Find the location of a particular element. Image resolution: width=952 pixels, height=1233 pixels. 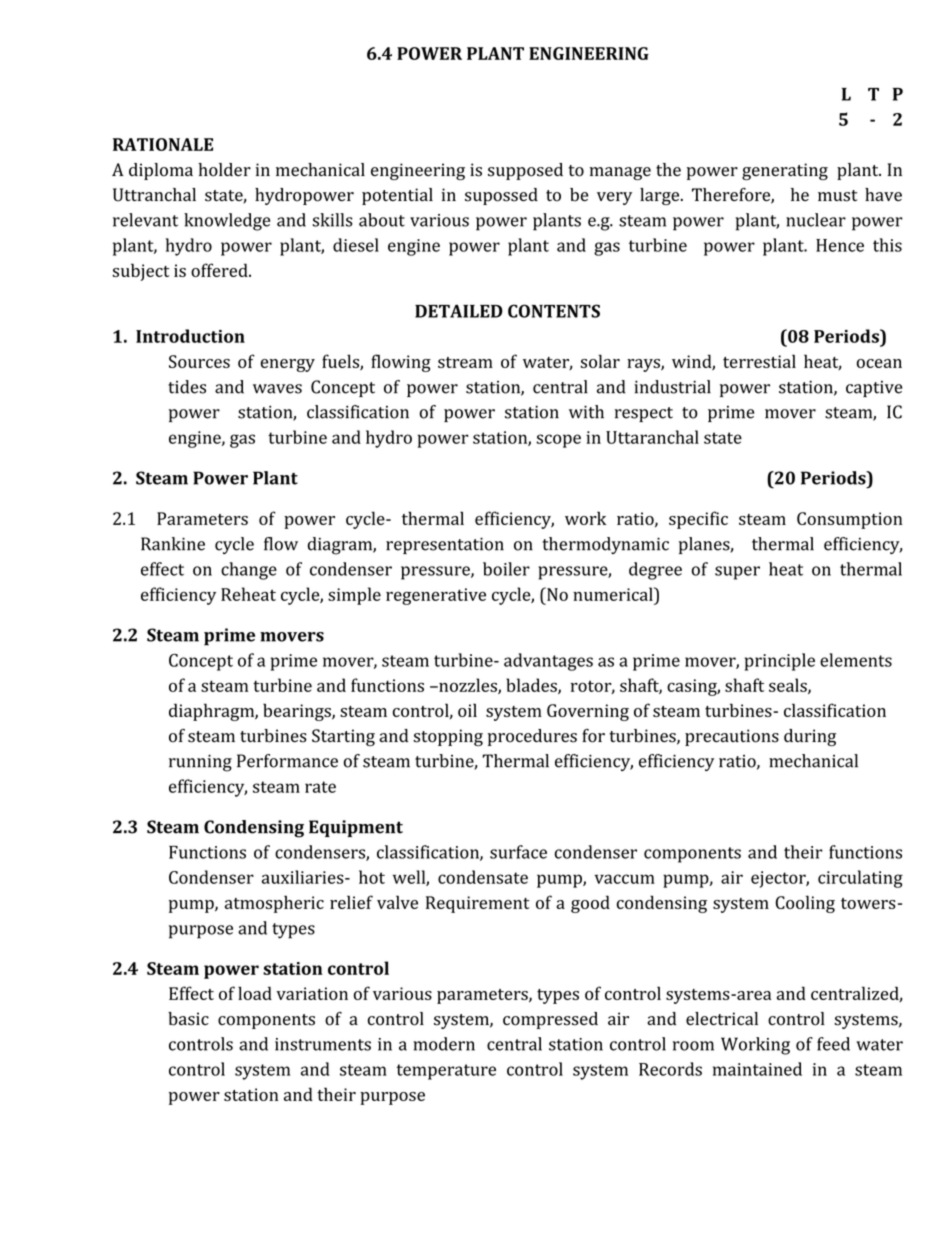

supposed is located at coordinates (525, 171).
